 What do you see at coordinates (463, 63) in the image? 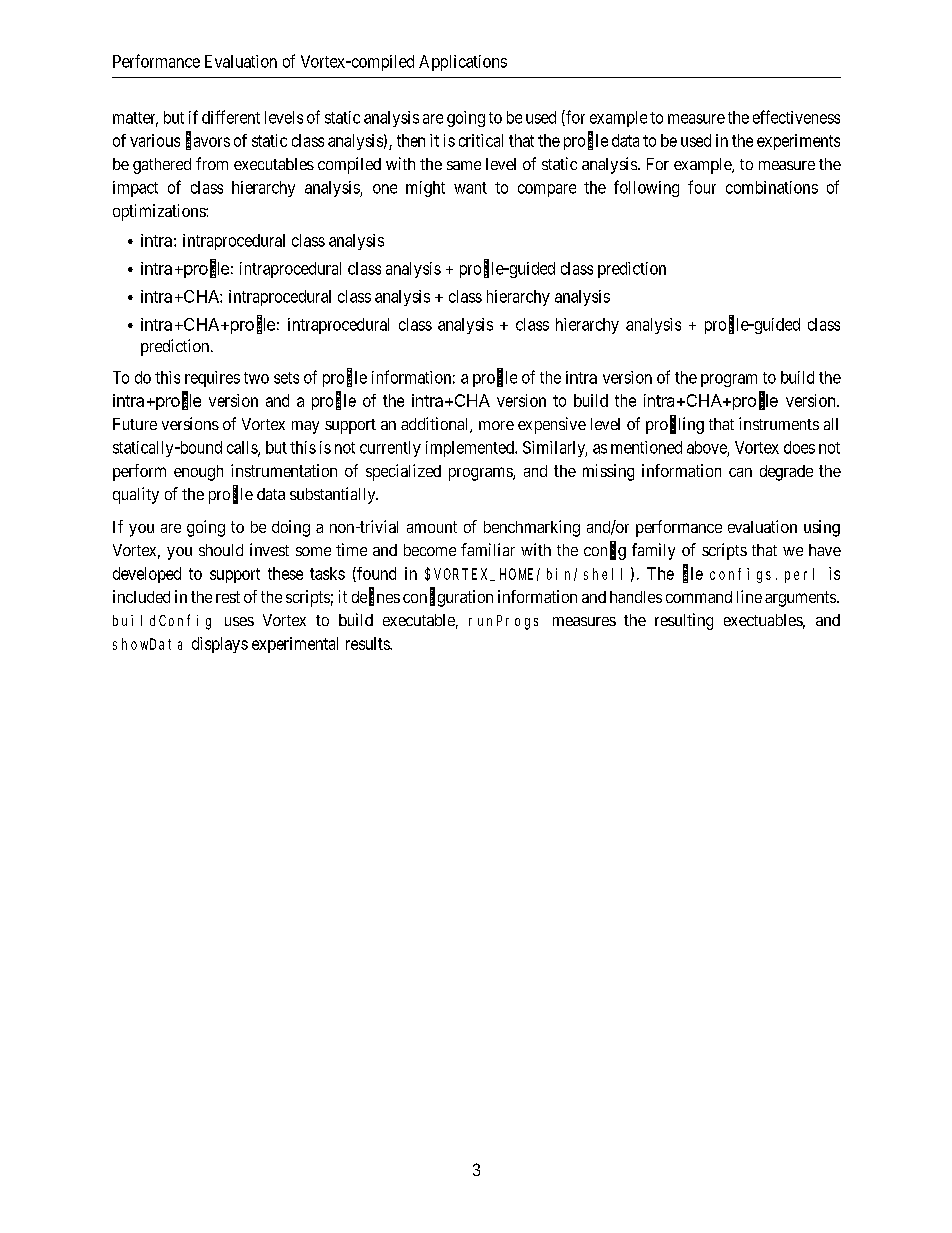
I see `Applications` at bounding box center [463, 63].
